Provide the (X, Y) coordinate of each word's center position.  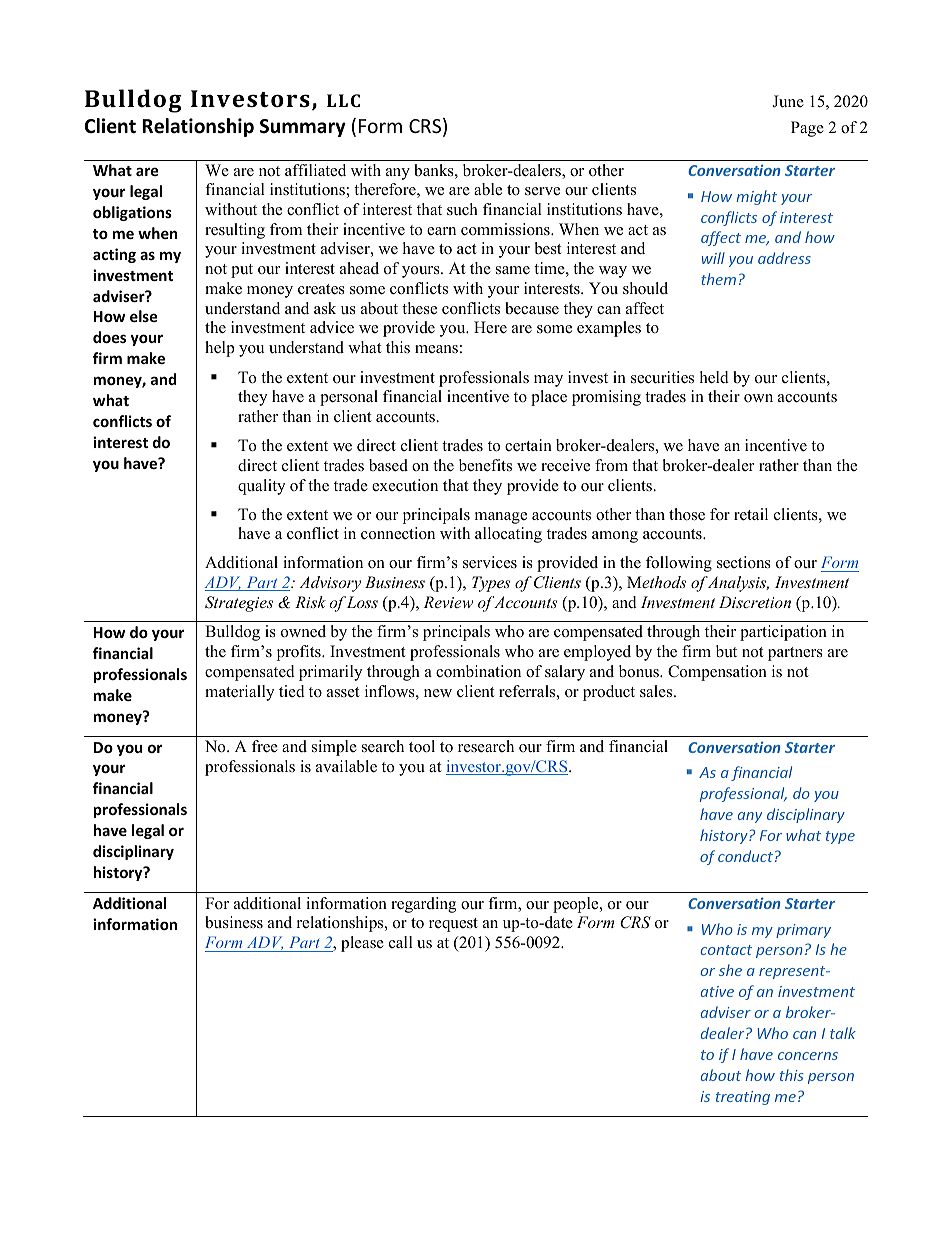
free (265, 746)
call (401, 942)
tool (422, 746)
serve (542, 191)
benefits (485, 465)
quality (261, 487)
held (714, 377)
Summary (303, 128)
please (362, 944)
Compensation (717, 673)
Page (807, 129)
